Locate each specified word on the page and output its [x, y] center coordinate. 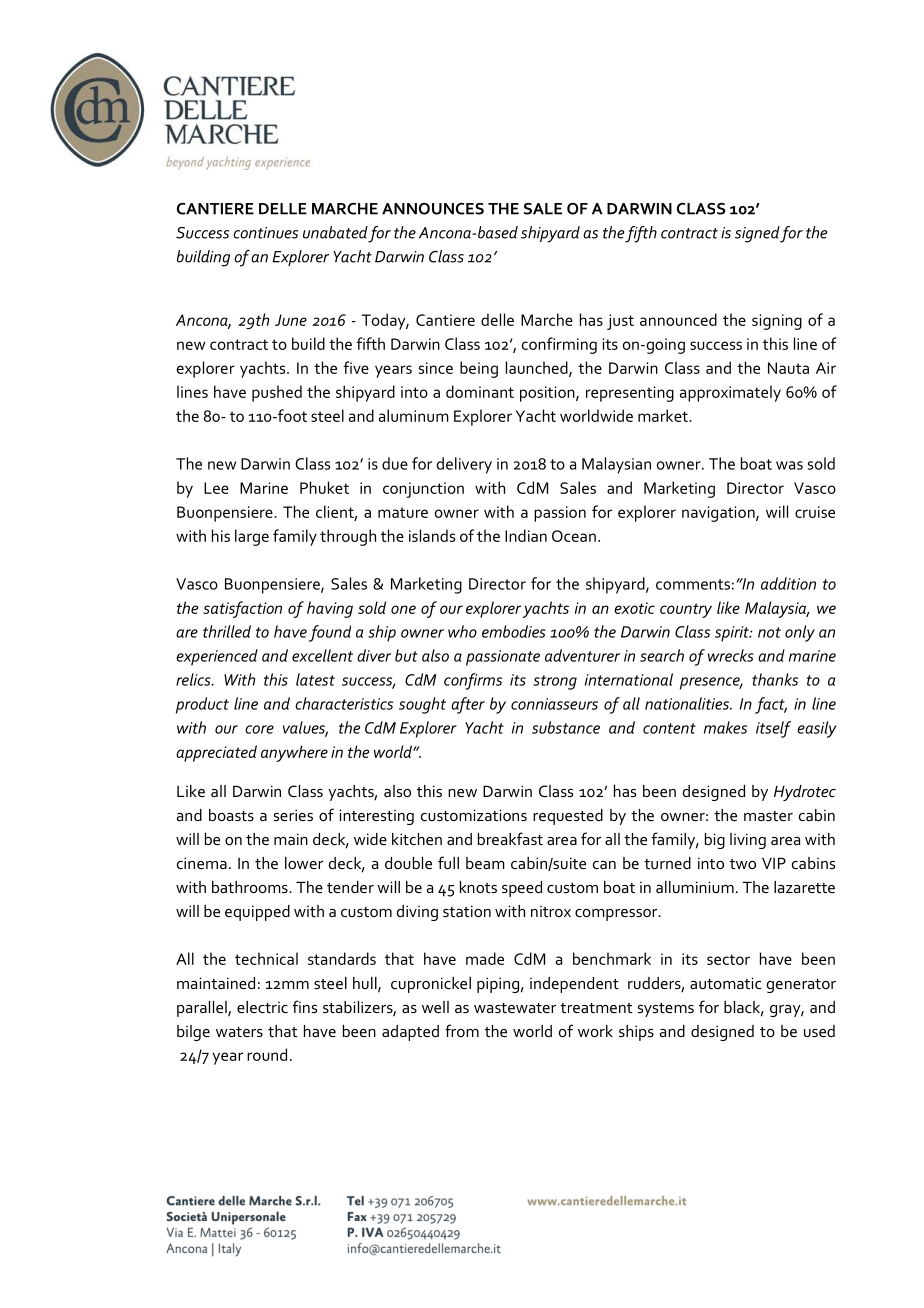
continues [265, 233]
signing [777, 322]
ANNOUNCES [433, 209]
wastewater [515, 1008]
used [819, 1031]
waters [239, 1032]
